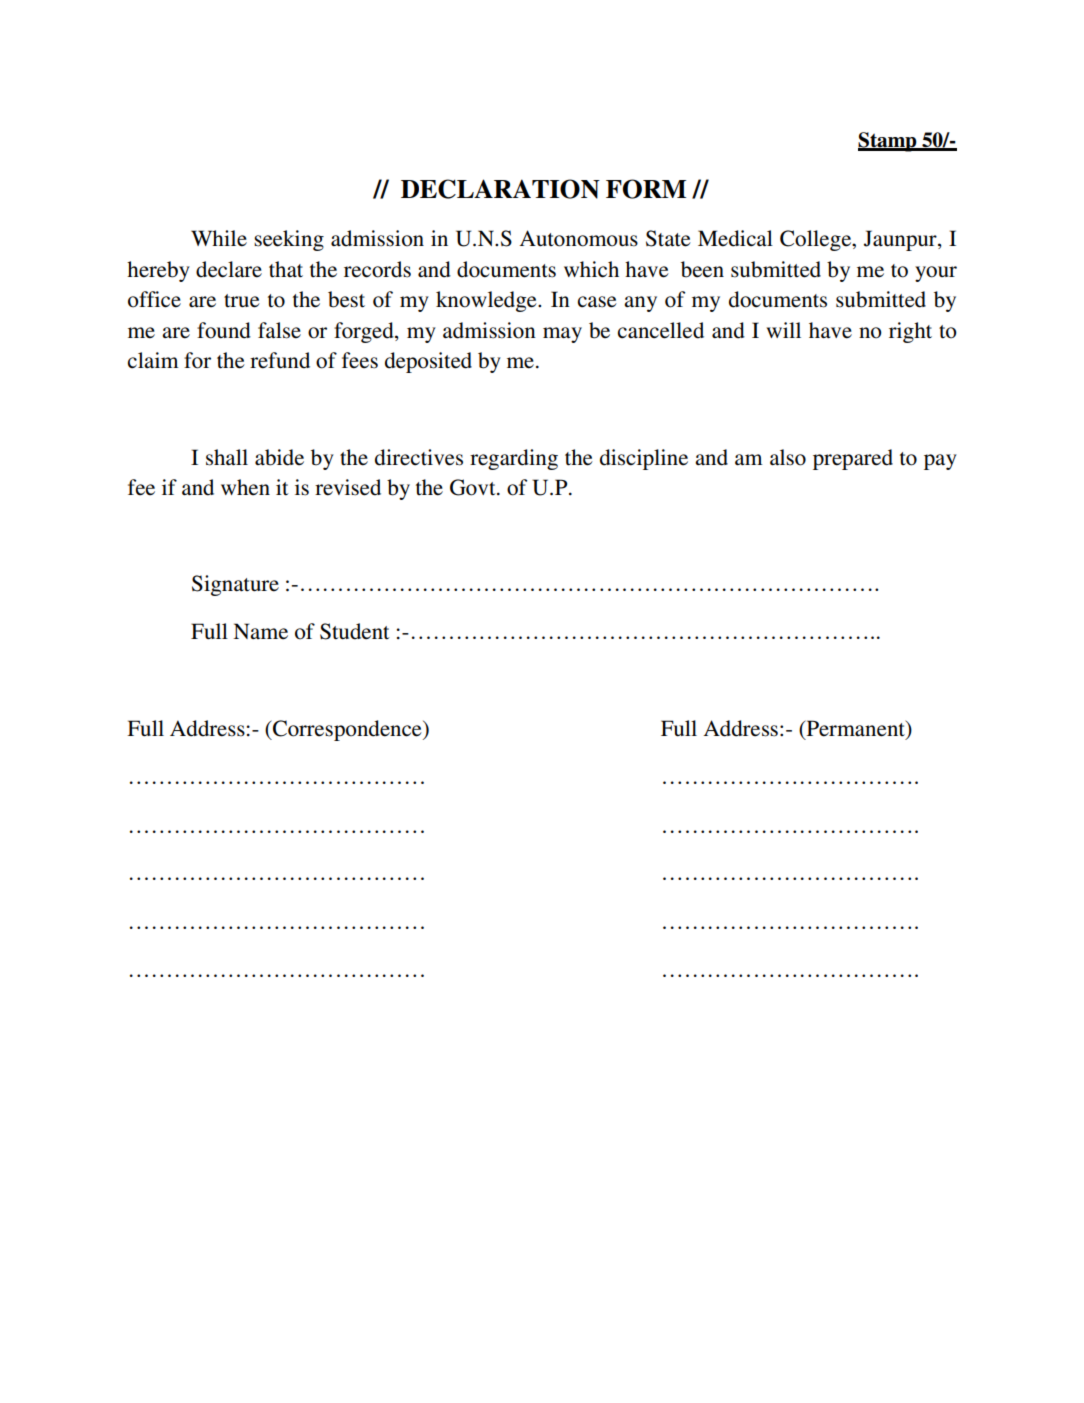 This image has height=1403, width=1084. I want to click on Govt, so click(474, 487).
